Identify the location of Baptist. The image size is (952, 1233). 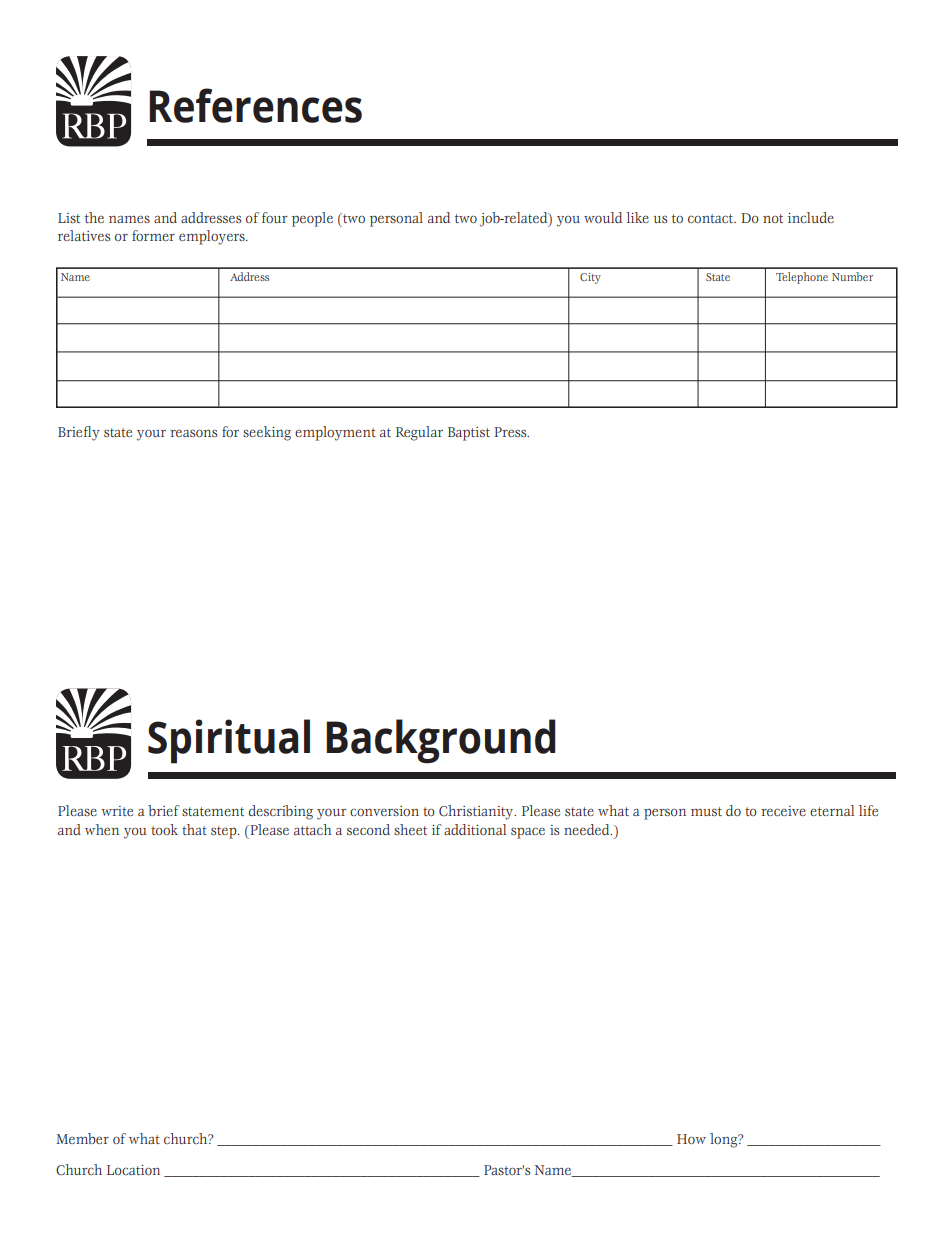
(469, 434).
